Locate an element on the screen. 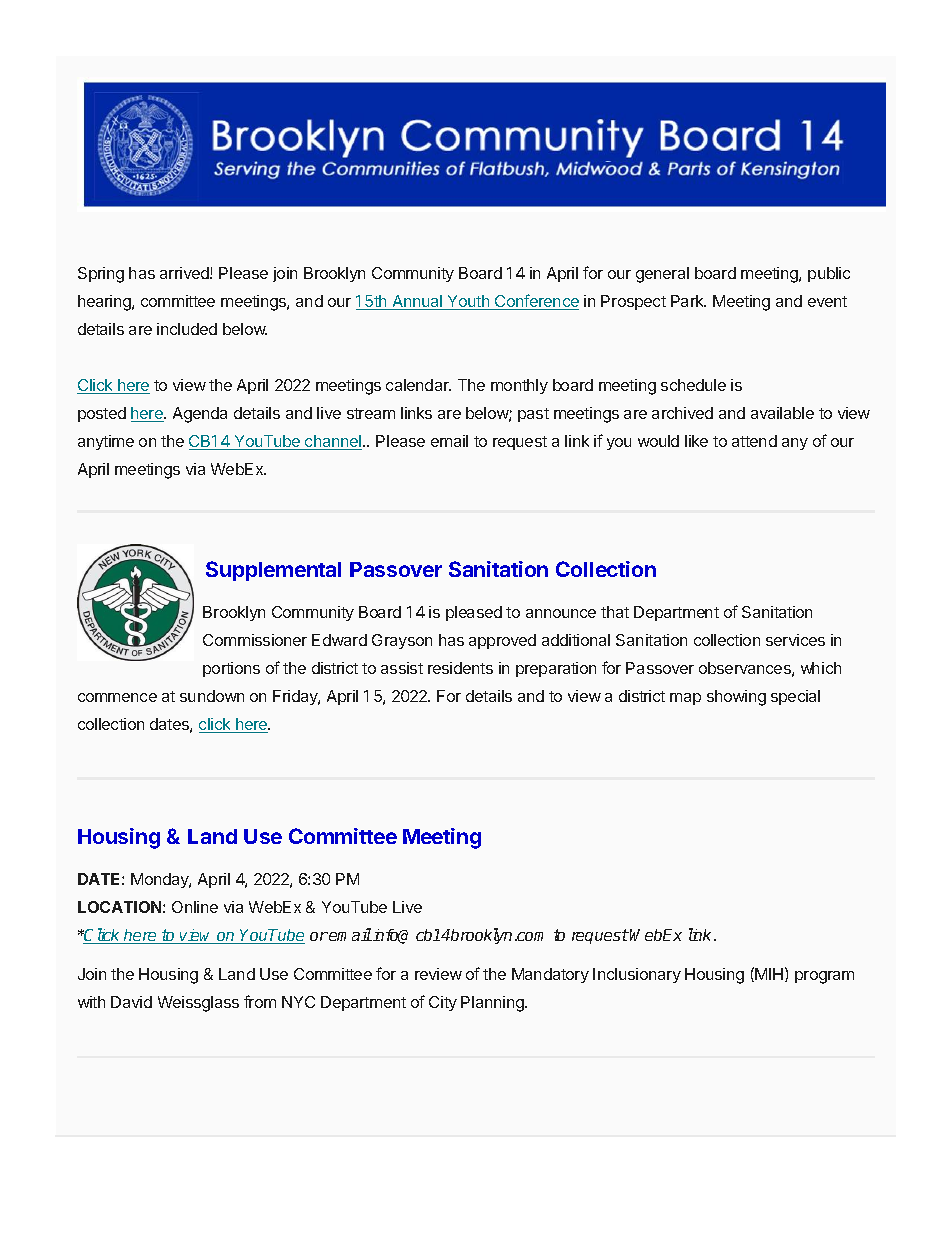  Park is located at coordinates (688, 301).
